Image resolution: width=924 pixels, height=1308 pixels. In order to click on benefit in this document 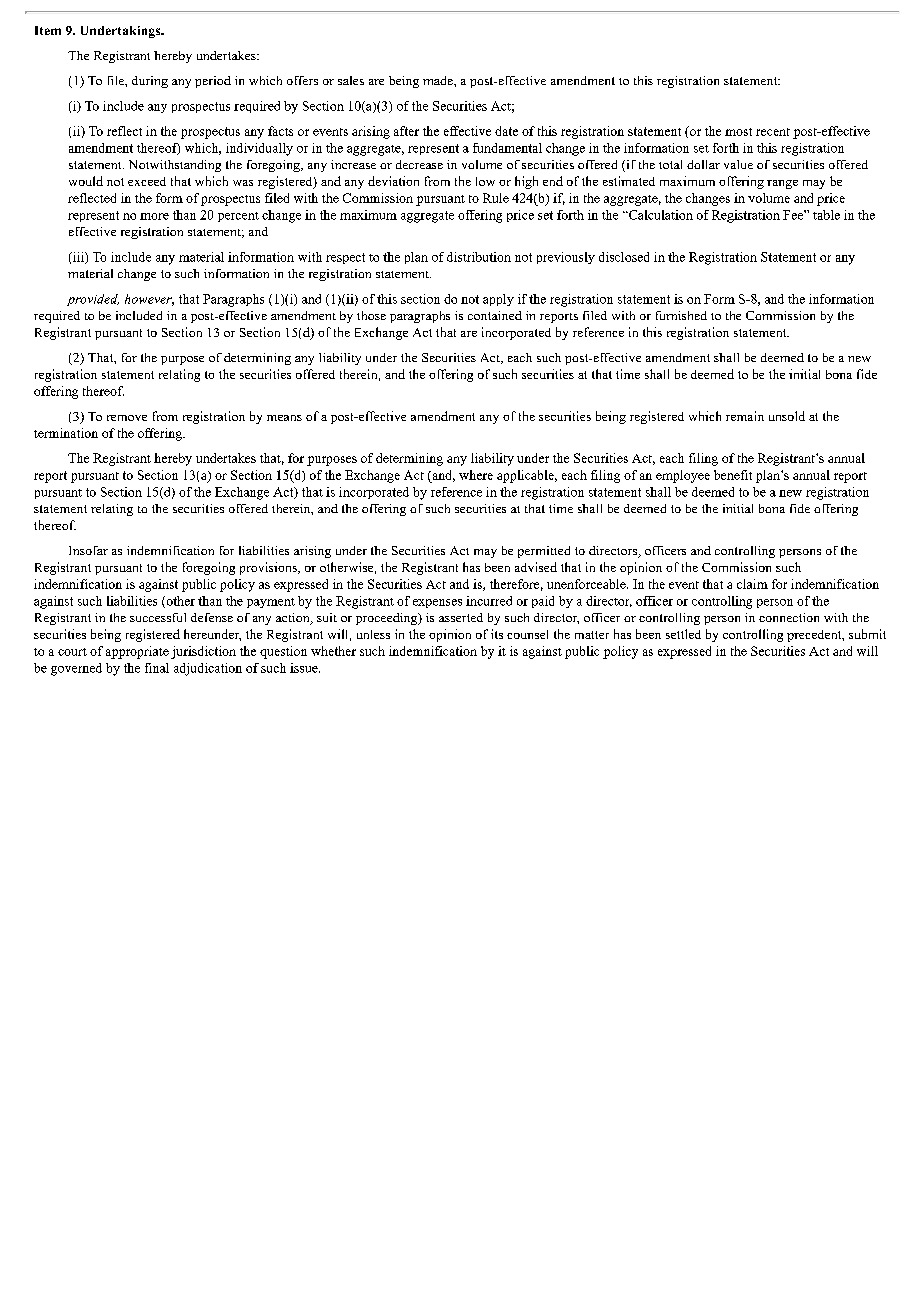, I will do `click(733, 475)`.
